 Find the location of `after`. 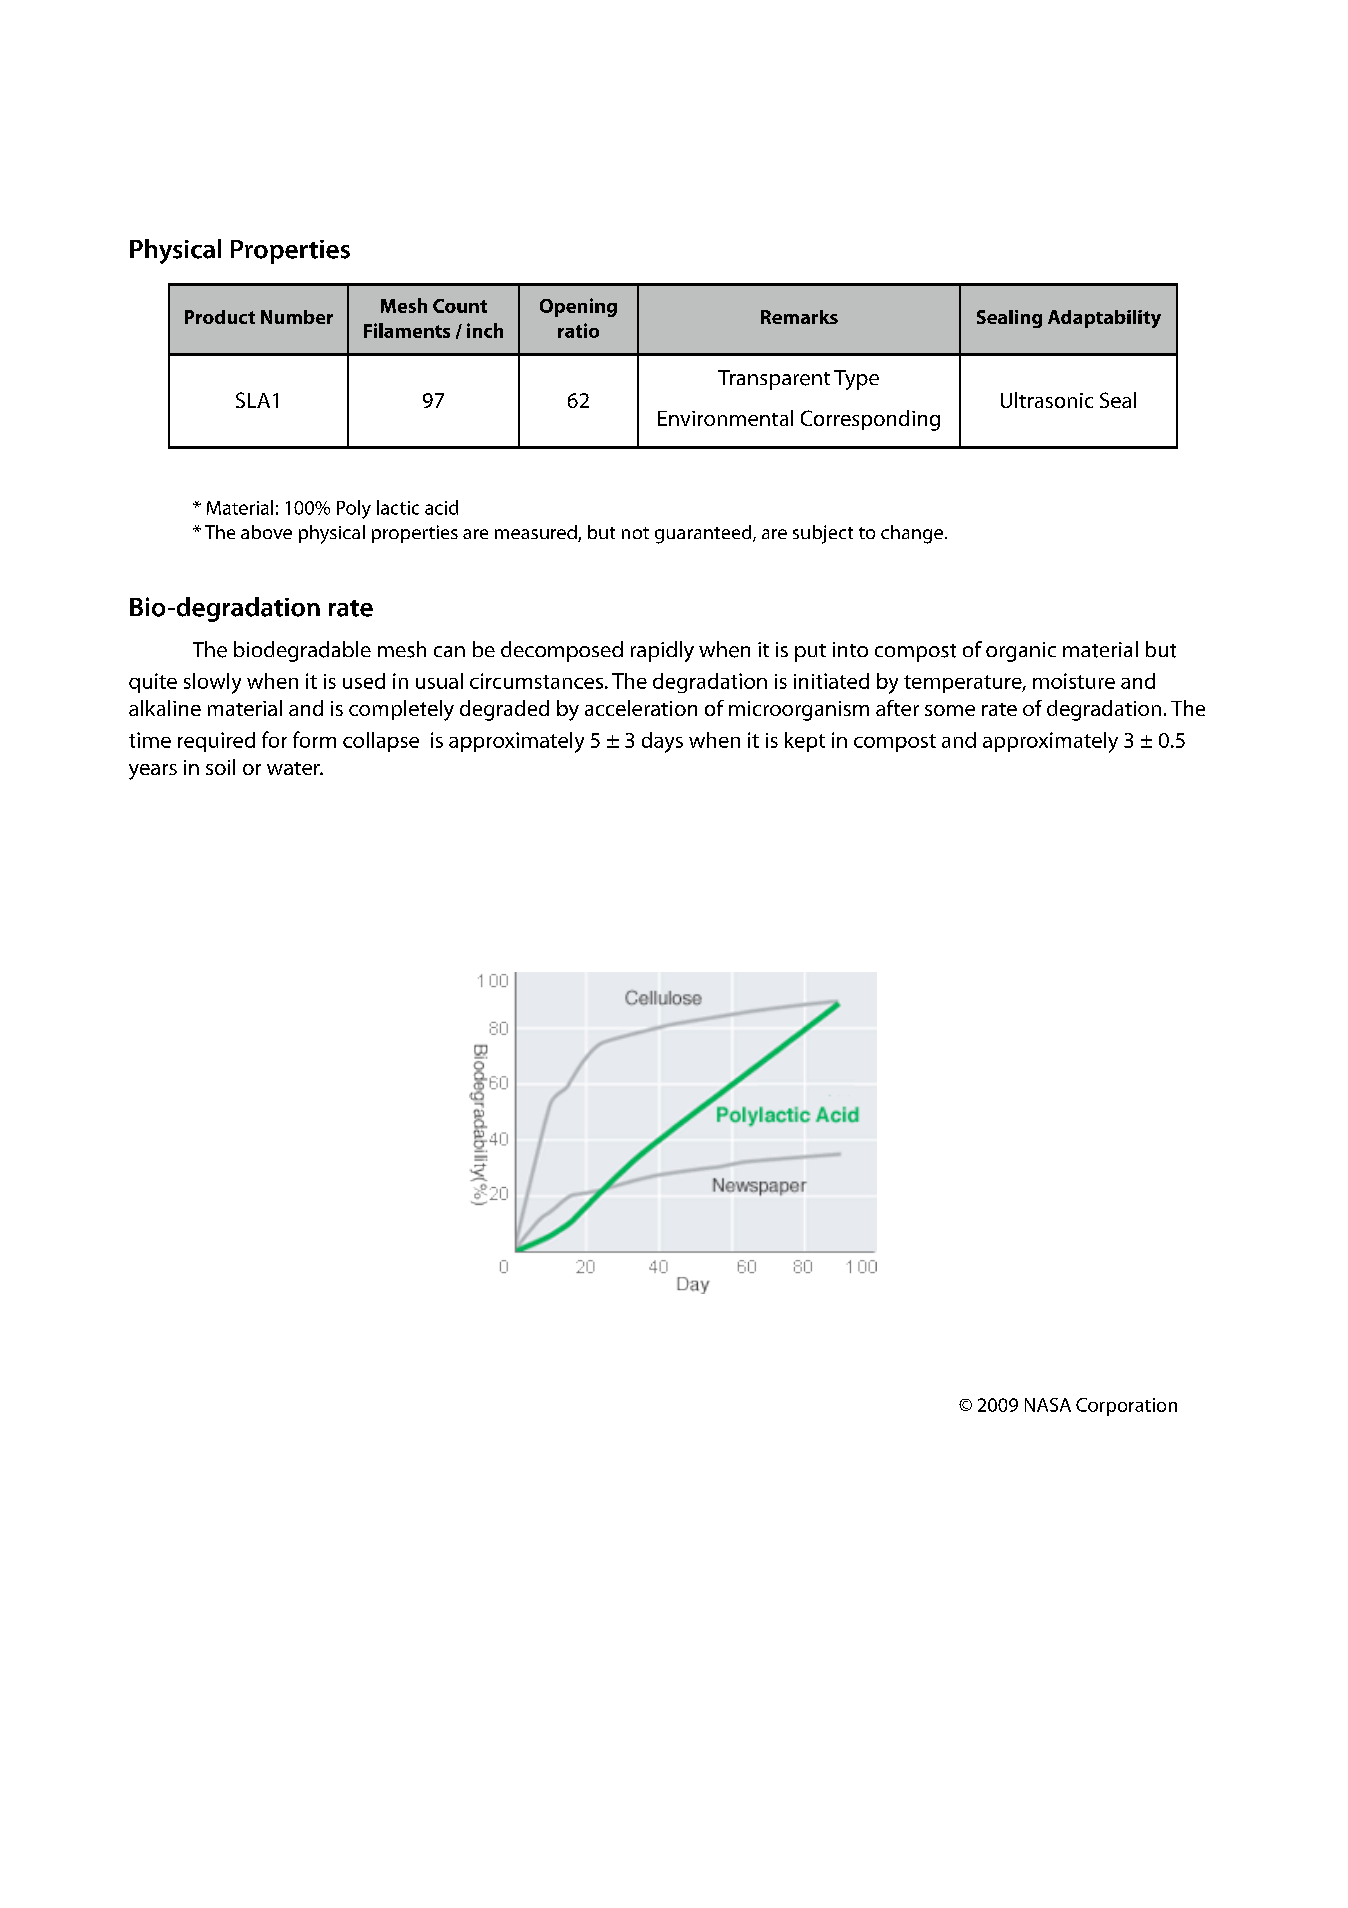

after is located at coordinates (897, 708).
